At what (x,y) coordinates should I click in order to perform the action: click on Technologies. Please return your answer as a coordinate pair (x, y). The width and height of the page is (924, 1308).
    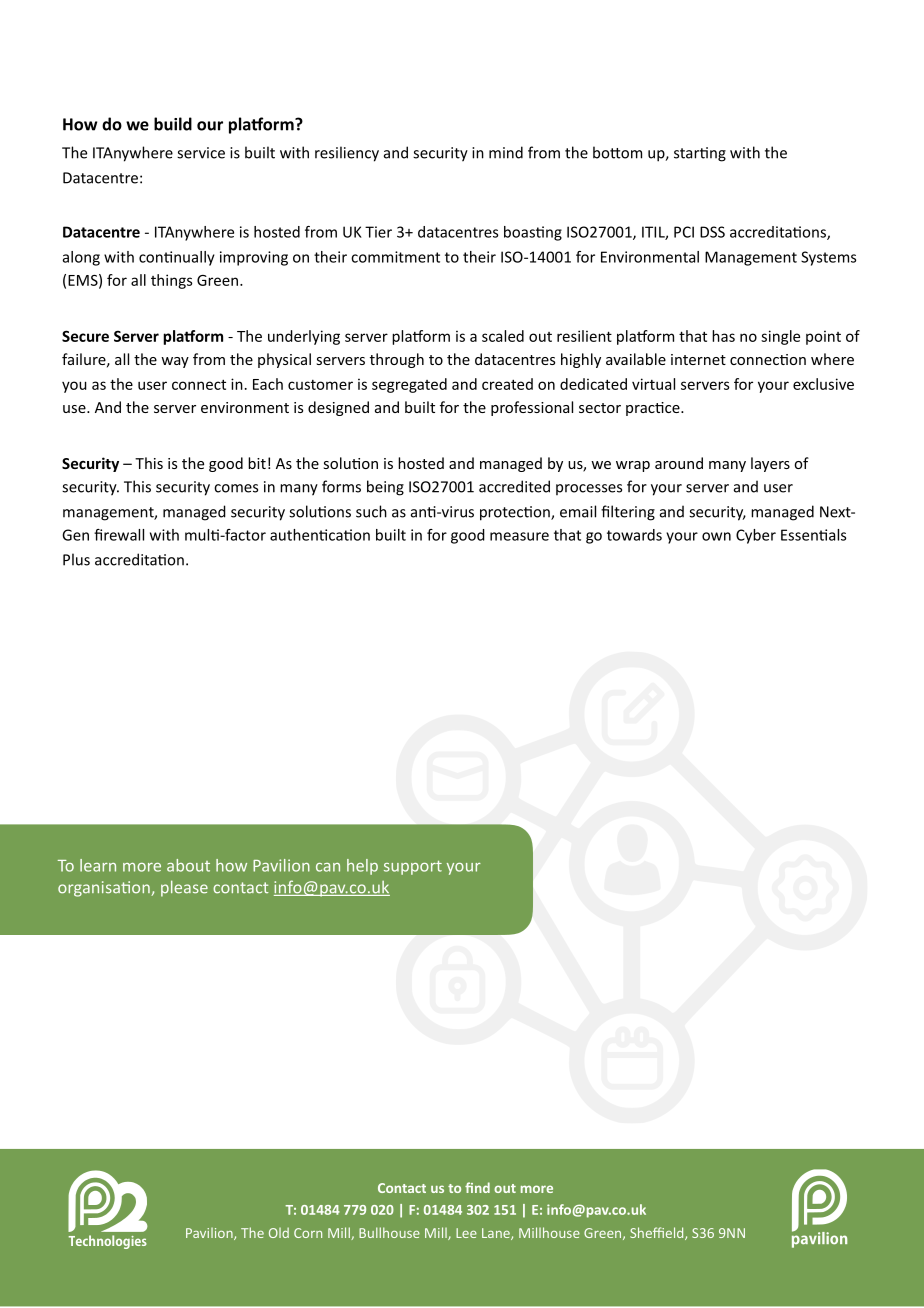
    Looking at the image, I should click on (108, 1242).
